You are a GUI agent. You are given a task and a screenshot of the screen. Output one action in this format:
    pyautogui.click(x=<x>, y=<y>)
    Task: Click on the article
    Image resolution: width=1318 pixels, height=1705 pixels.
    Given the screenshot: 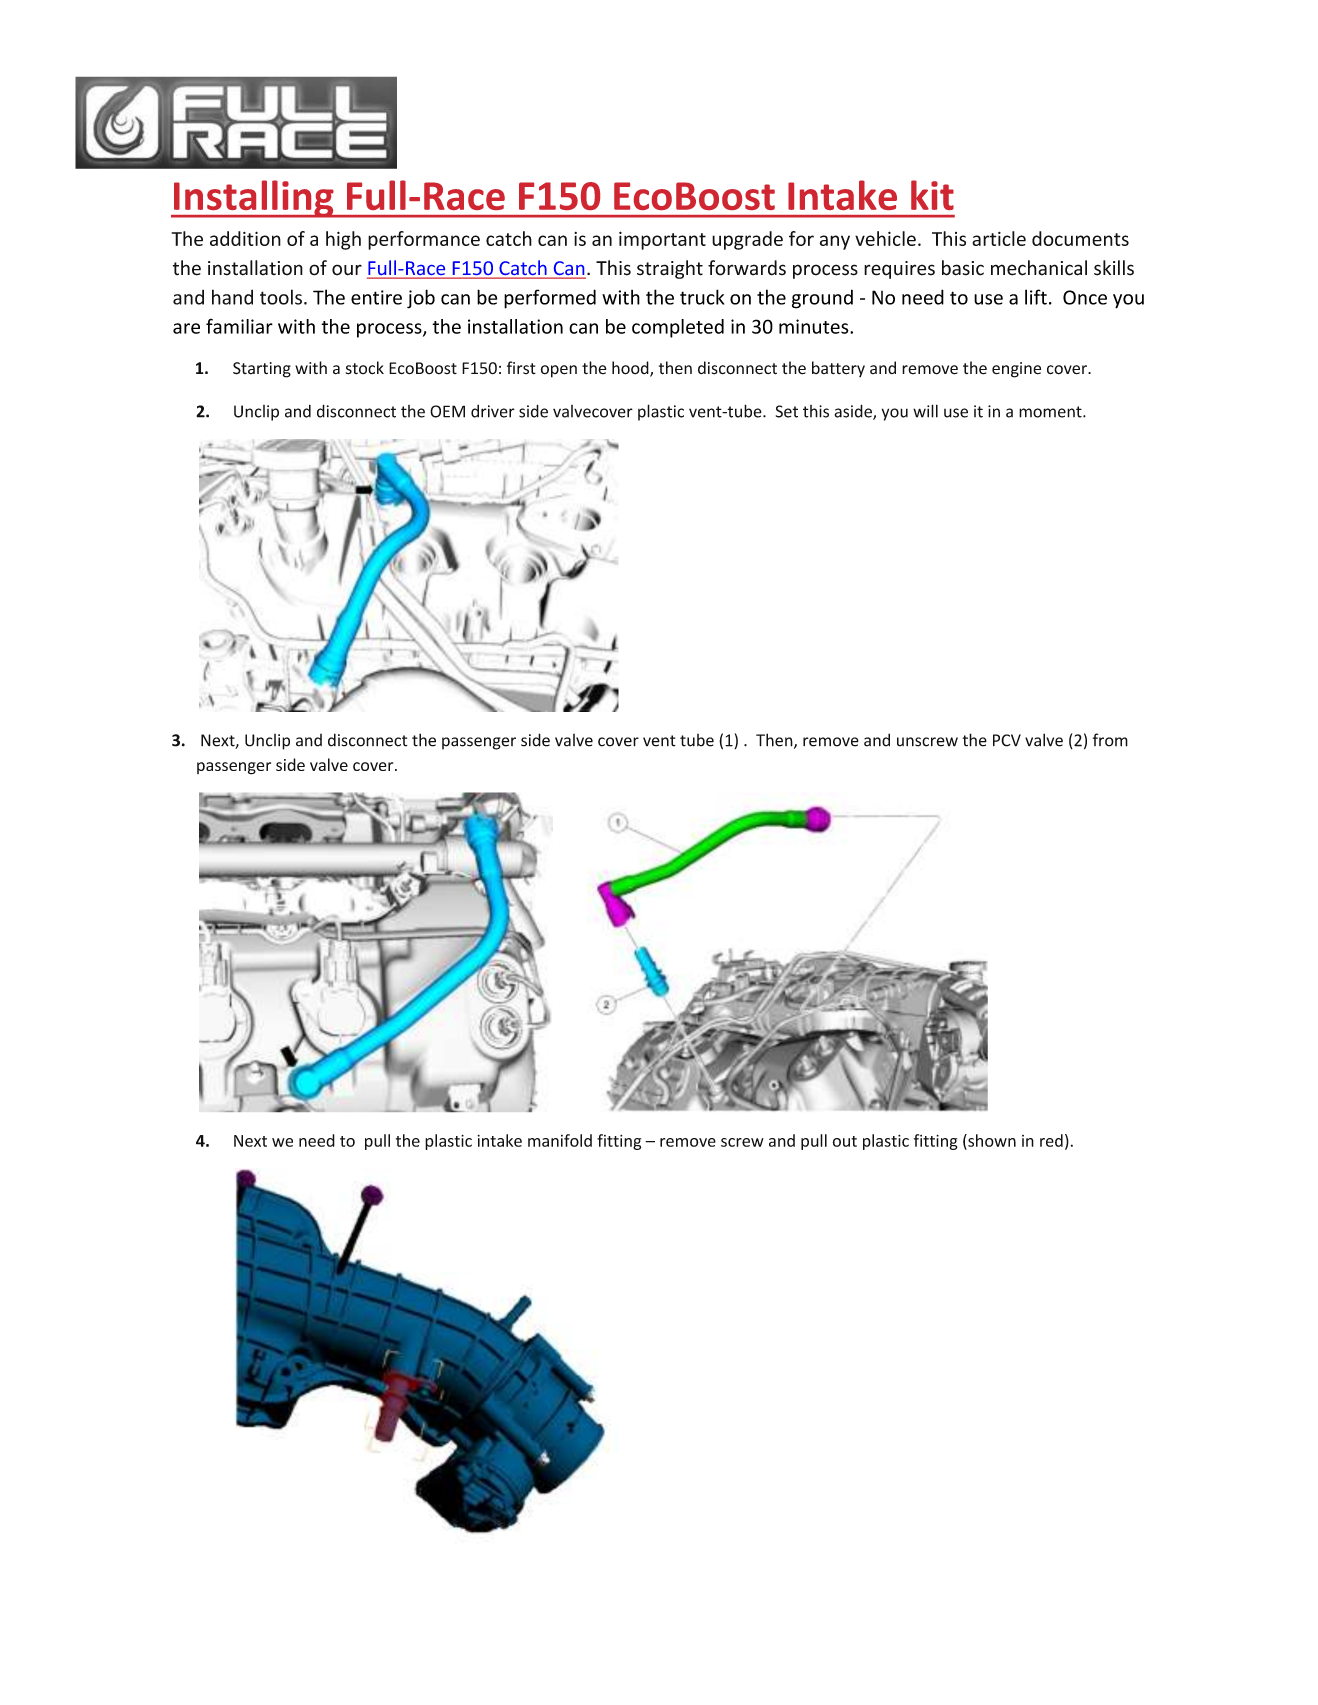 What is the action you would take?
    pyautogui.click(x=999, y=238)
